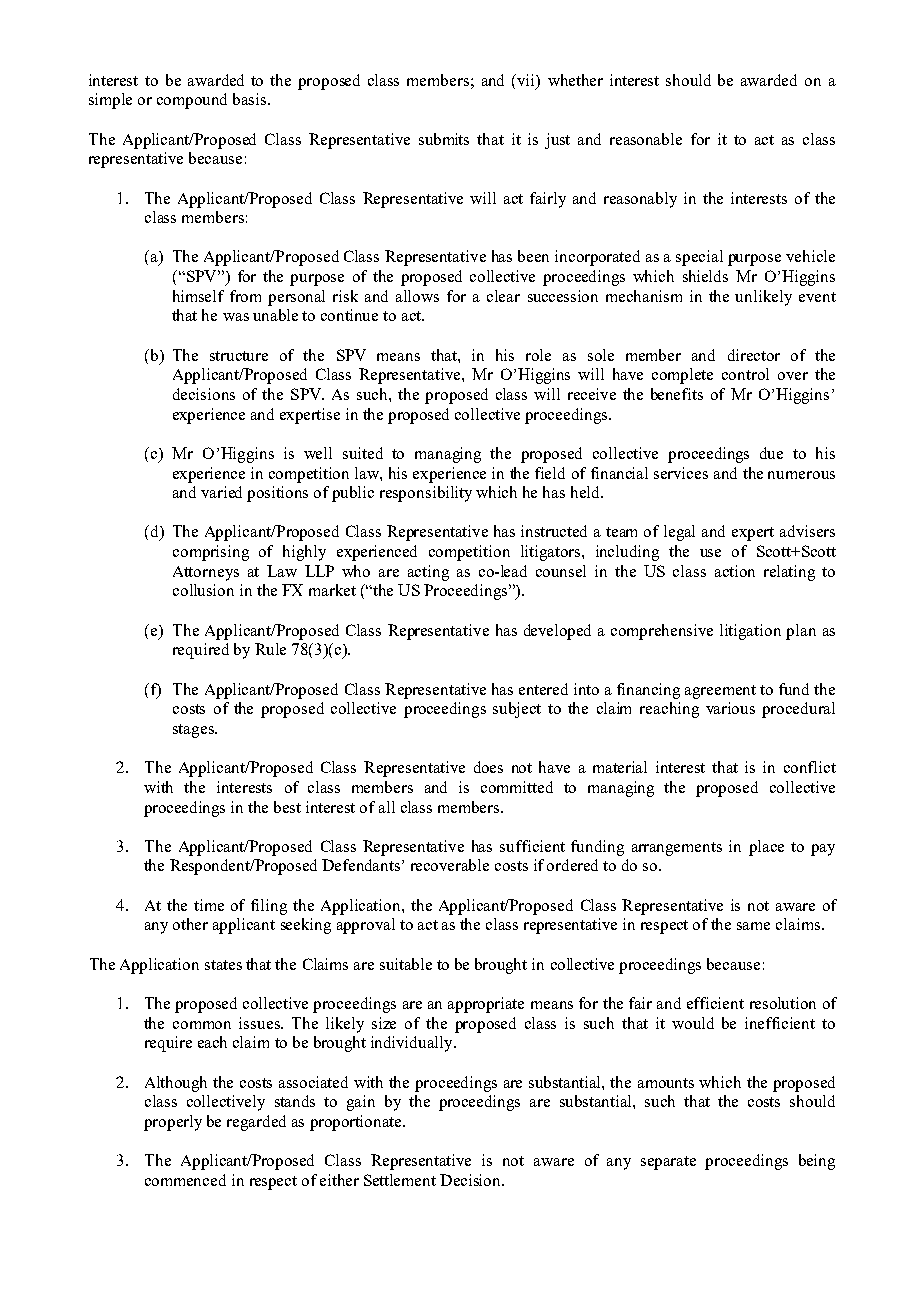 Image resolution: width=924 pixels, height=1308 pixels. I want to click on properly, so click(173, 1123).
